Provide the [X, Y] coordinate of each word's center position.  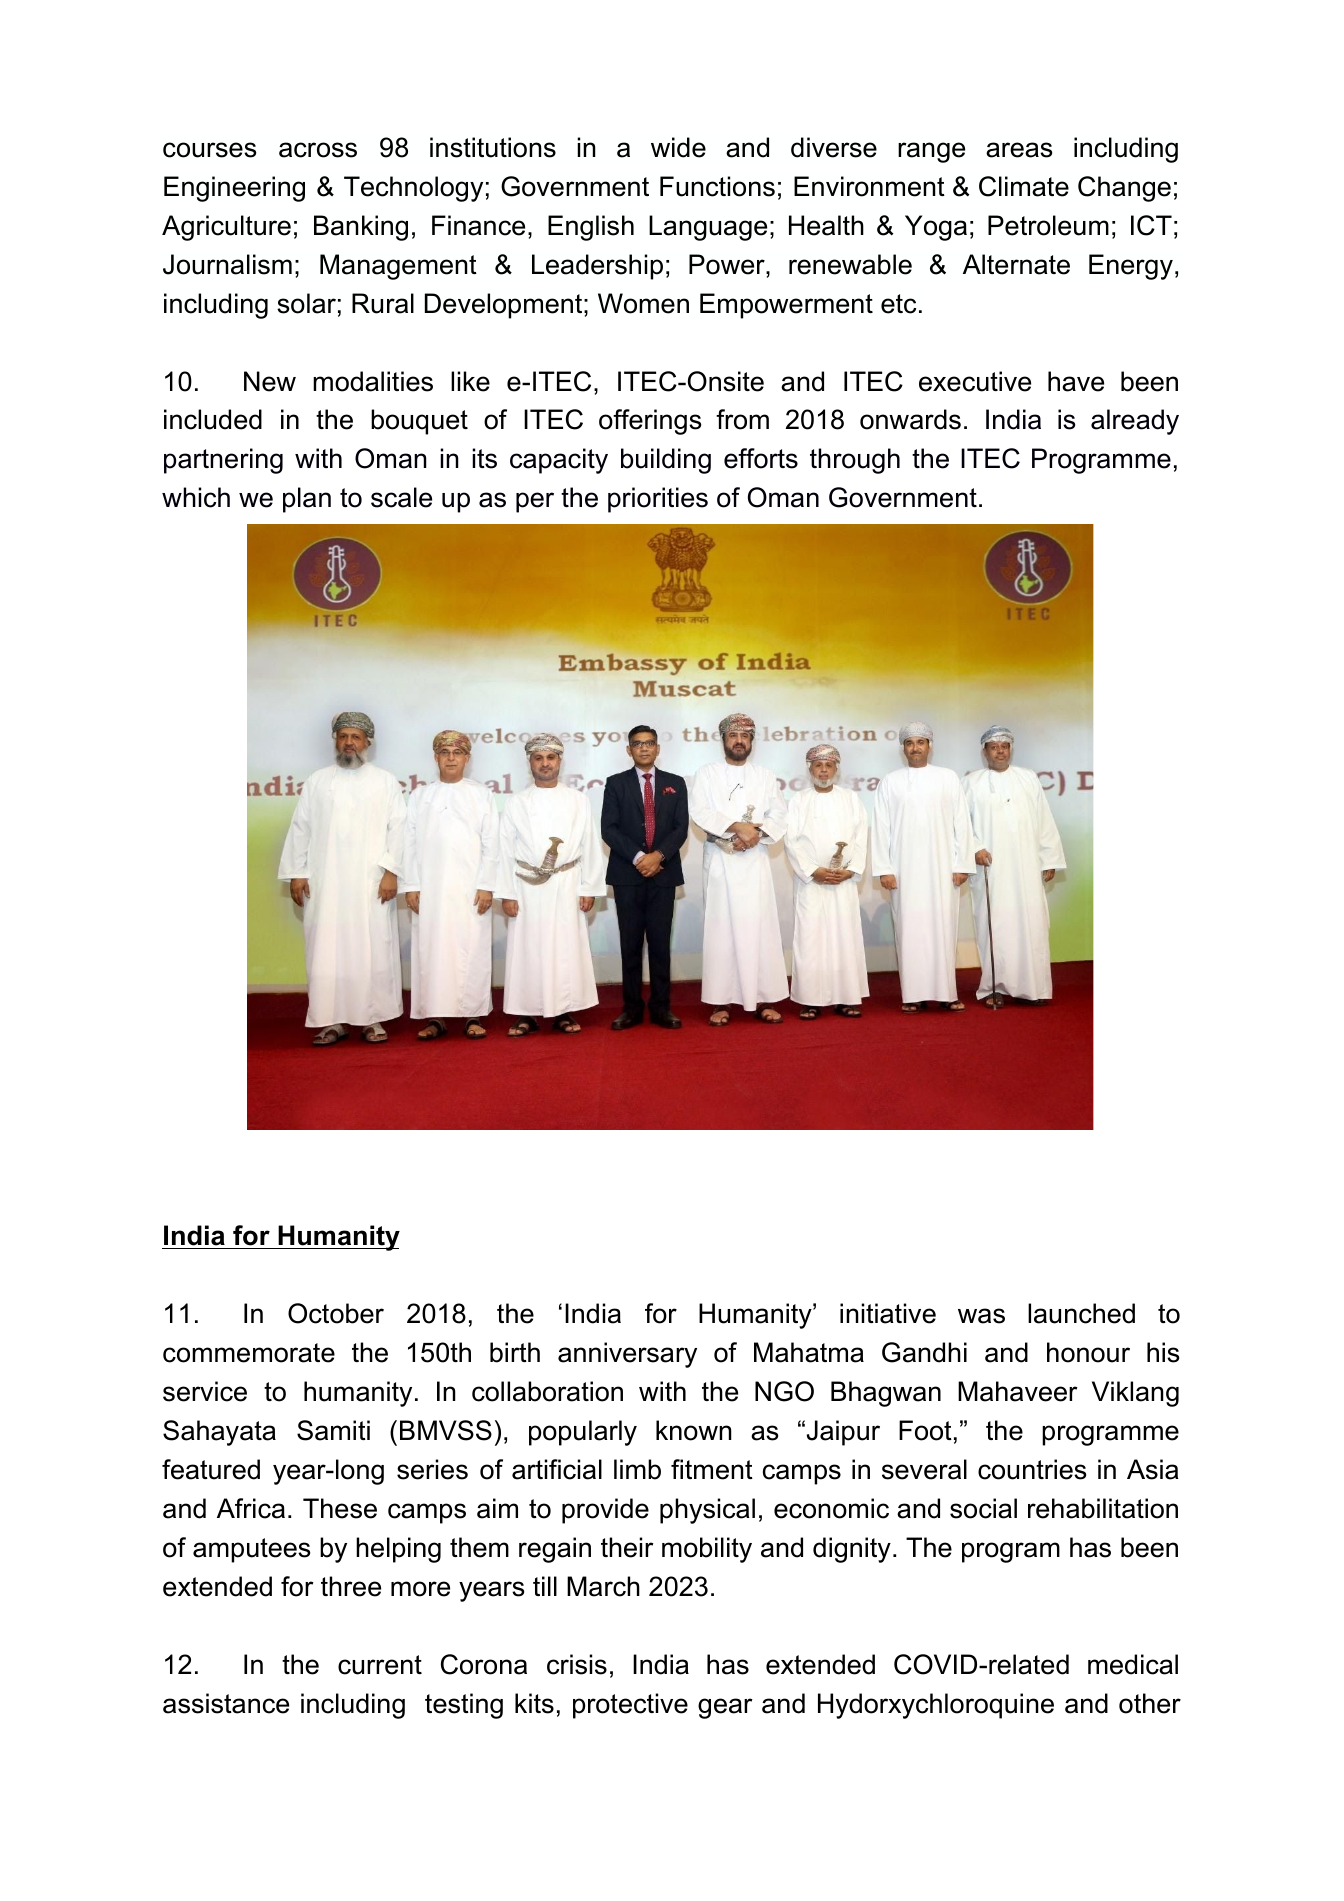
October [336, 1313]
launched [1081, 1313]
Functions [717, 186]
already [1135, 422]
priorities [658, 500]
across [318, 150]
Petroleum [1048, 225]
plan [307, 500]
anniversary [627, 1355]
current [380, 1665]
